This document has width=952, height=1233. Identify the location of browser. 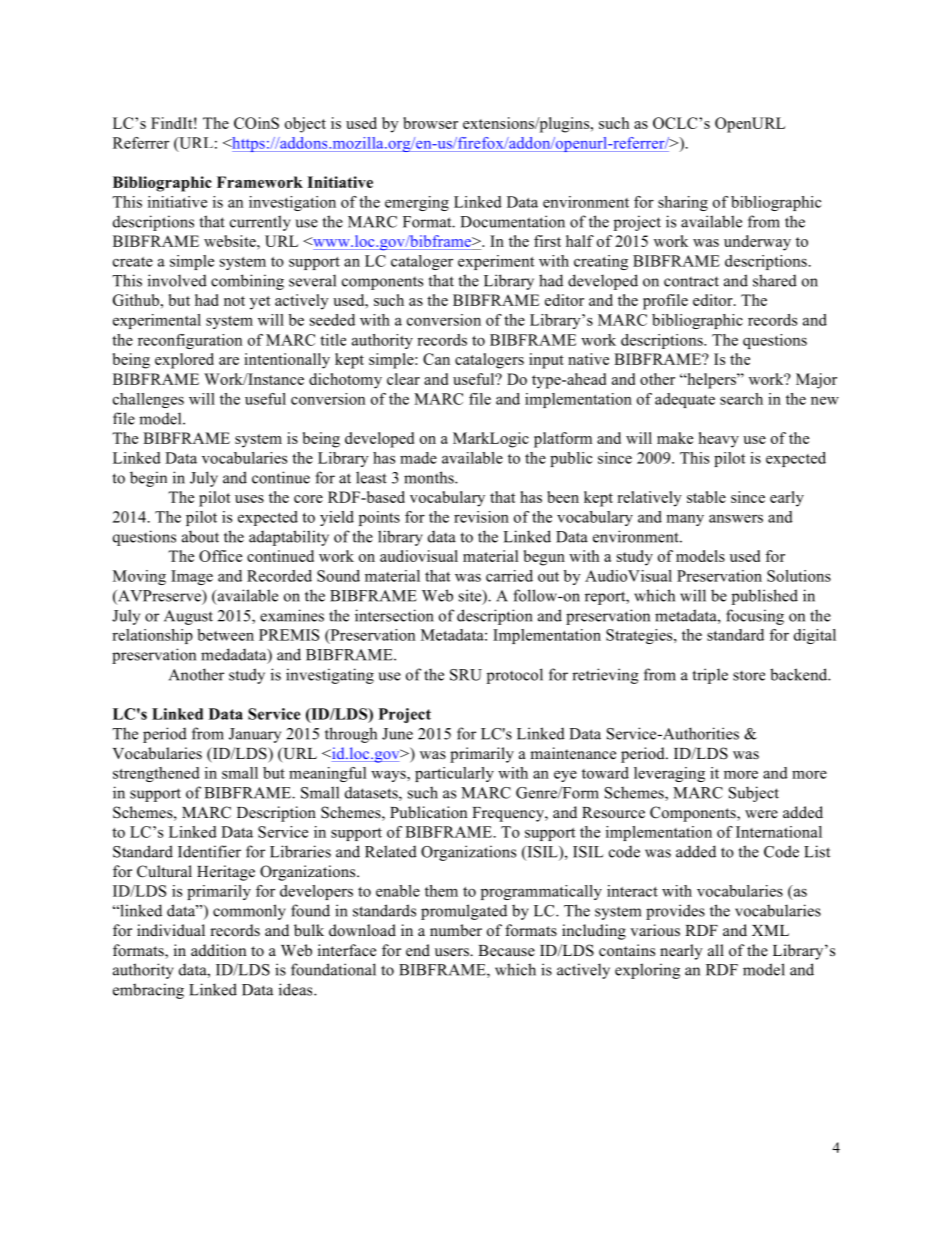
(430, 123).
